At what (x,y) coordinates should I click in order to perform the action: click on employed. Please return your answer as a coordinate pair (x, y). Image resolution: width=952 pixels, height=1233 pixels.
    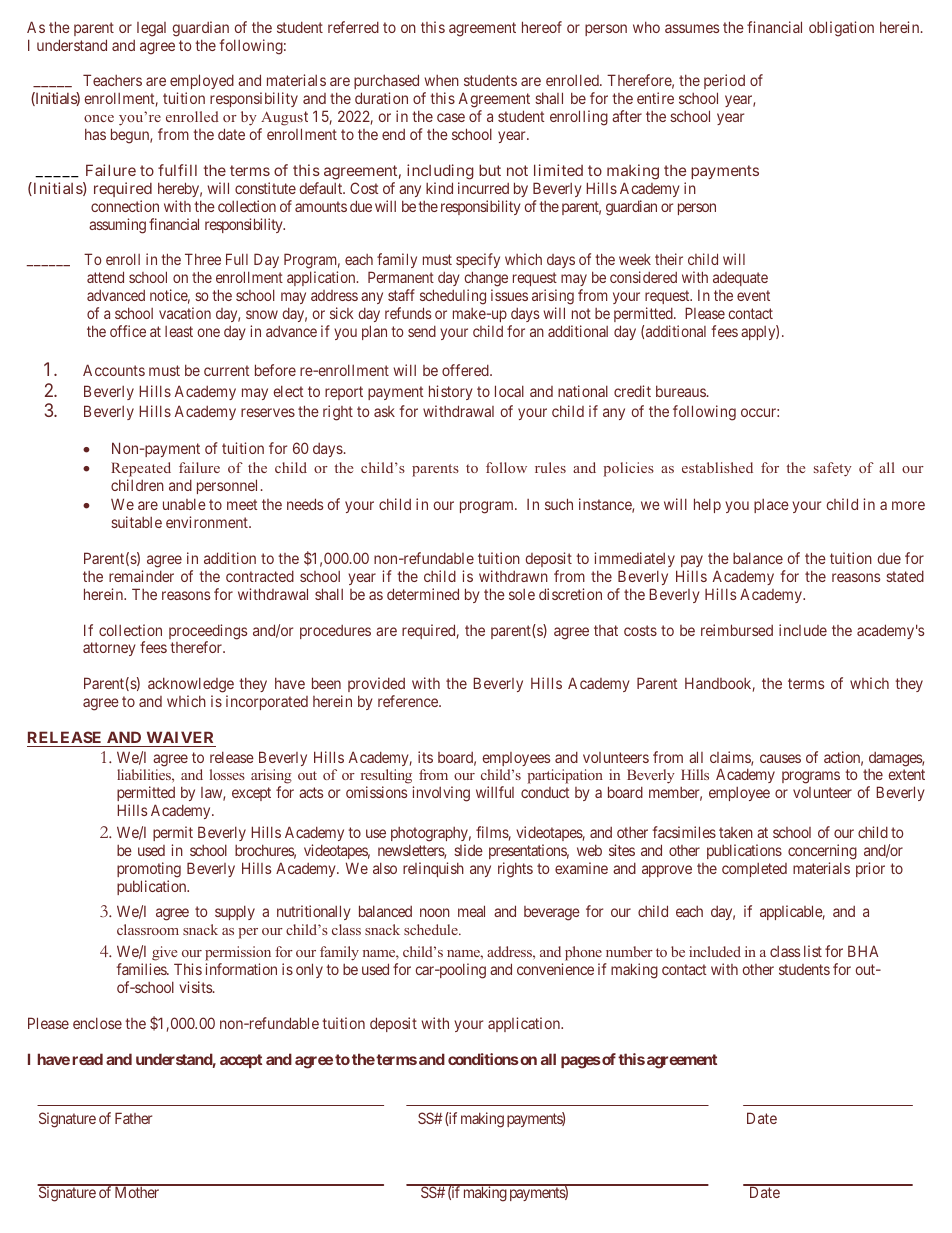
    Looking at the image, I should click on (202, 83).
